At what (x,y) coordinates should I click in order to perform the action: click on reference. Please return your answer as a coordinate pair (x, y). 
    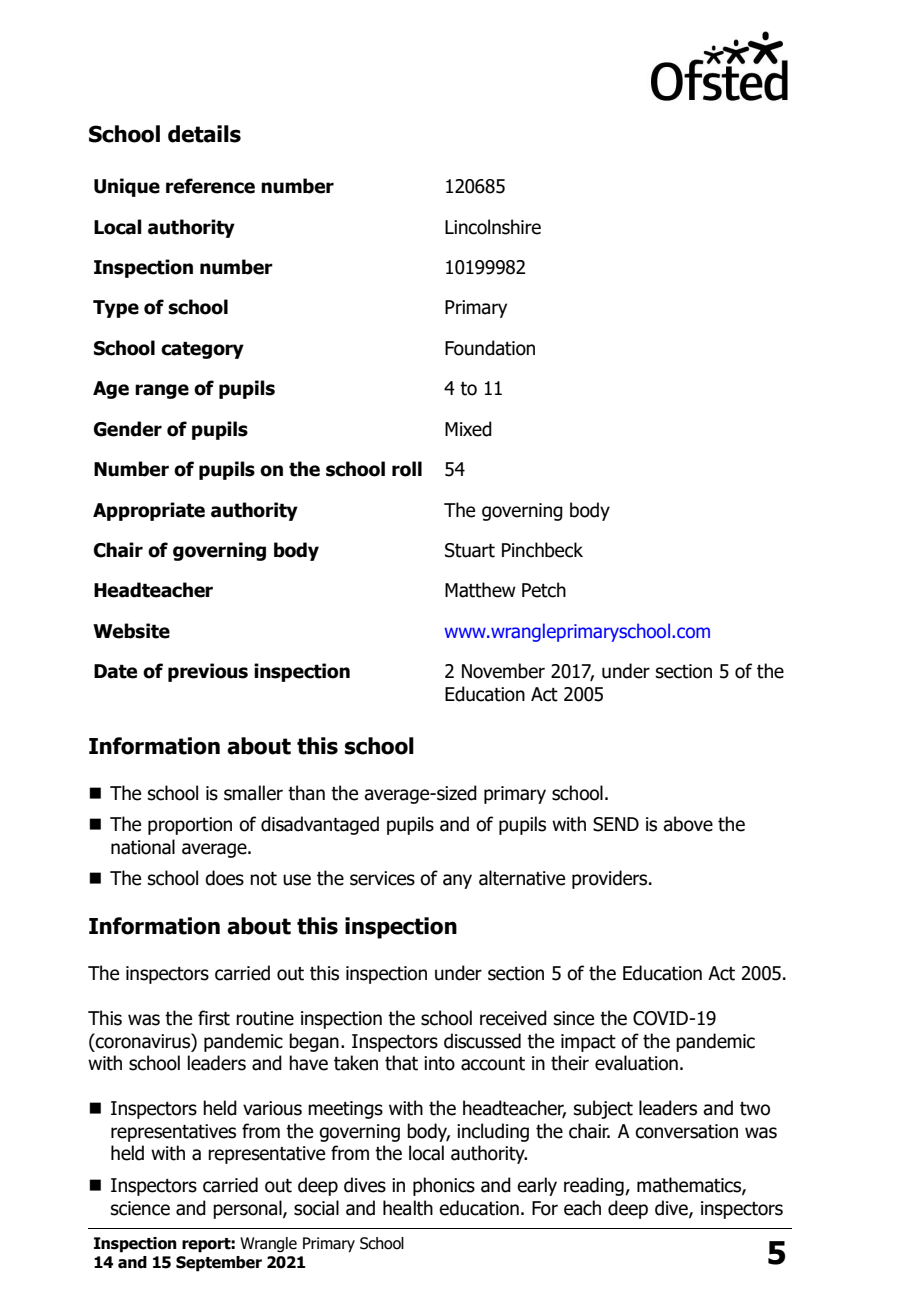
    Looking at the image, I should click on (210, 186).
